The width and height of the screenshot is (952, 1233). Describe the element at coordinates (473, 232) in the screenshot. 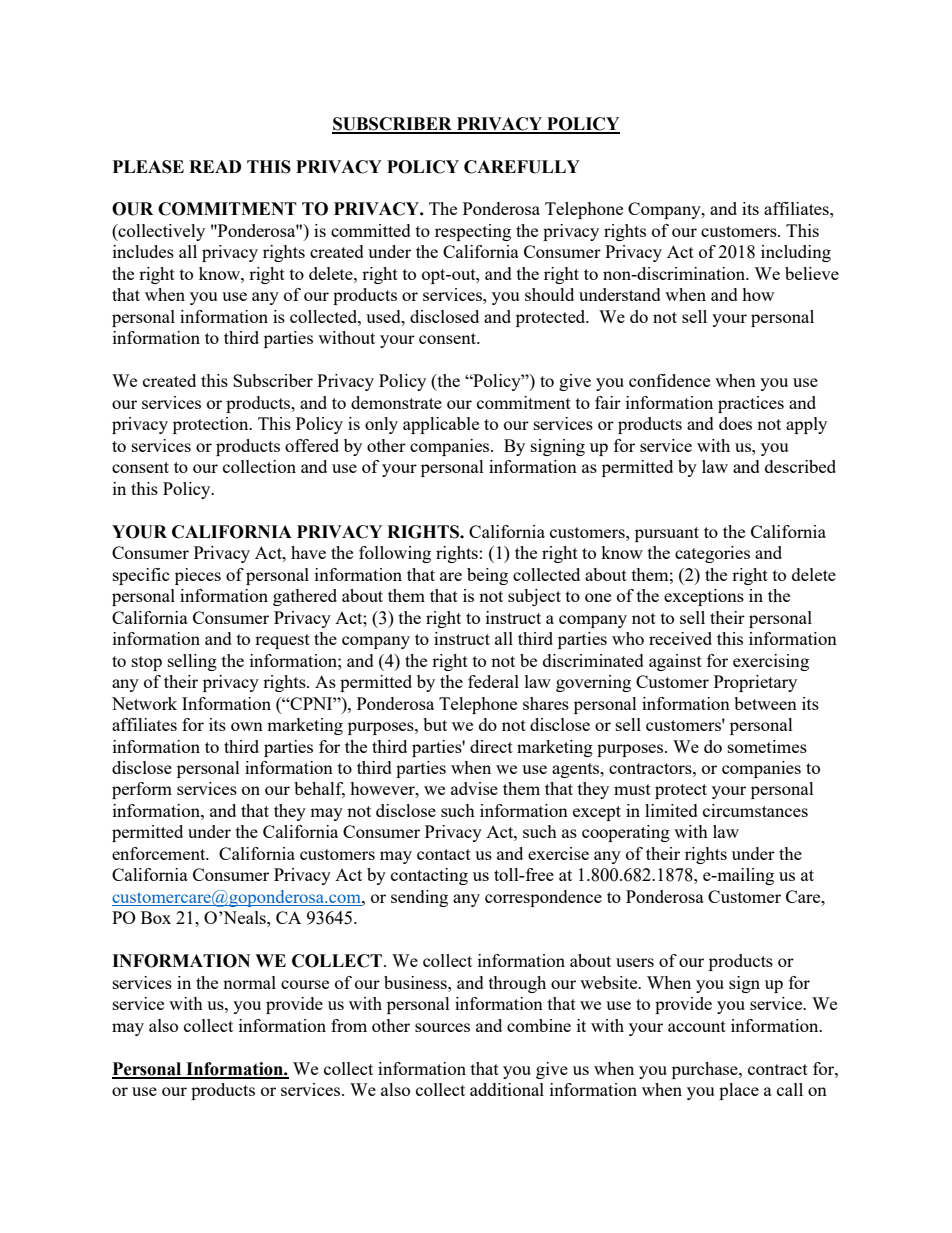

I see `respecting` at that location.
